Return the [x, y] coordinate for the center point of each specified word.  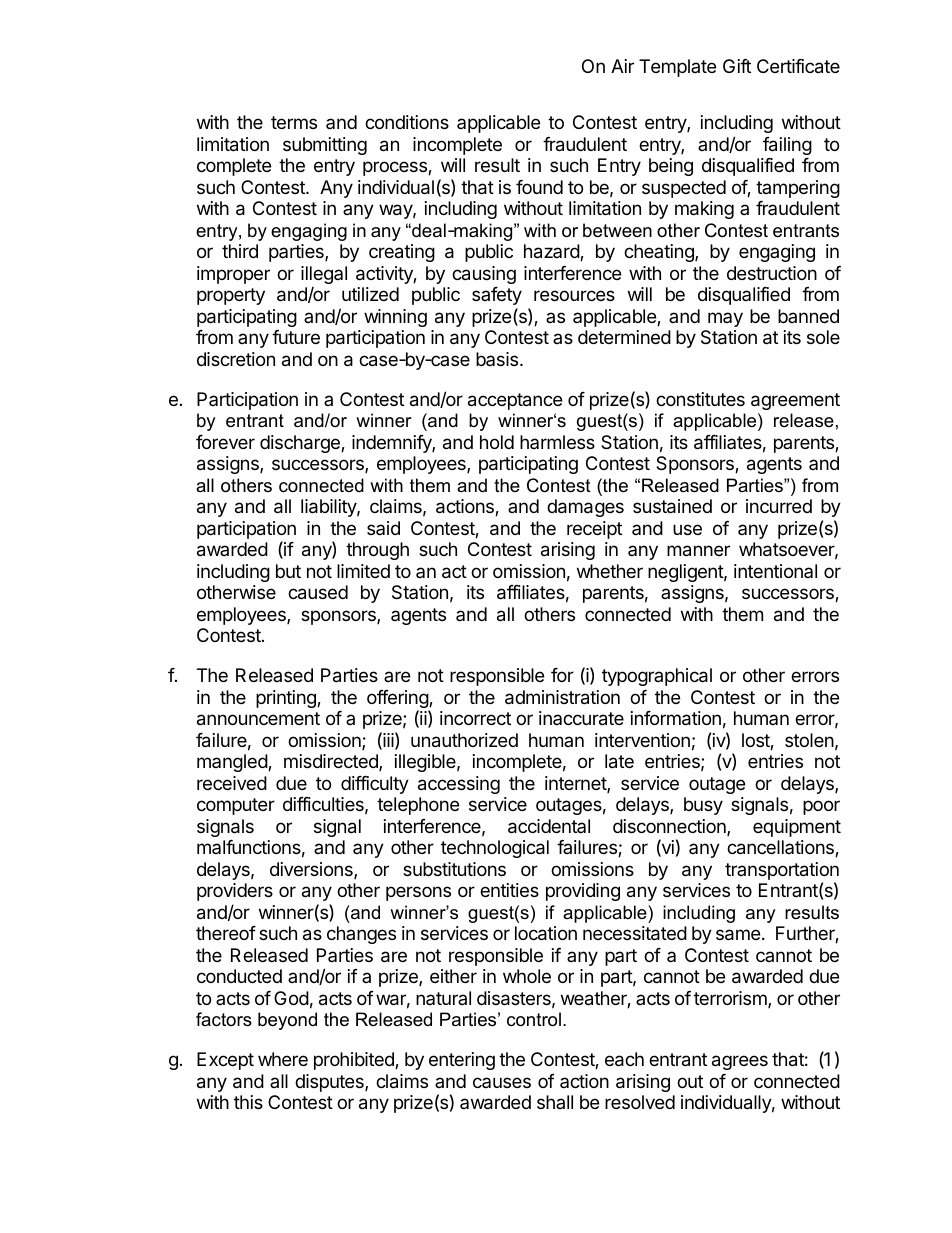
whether [610, 571]
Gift [737, 66]
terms [294, 122]
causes [502, 1082]
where [283, 1059]
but [288, 571]
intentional [775, 571]
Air [622, 66]
